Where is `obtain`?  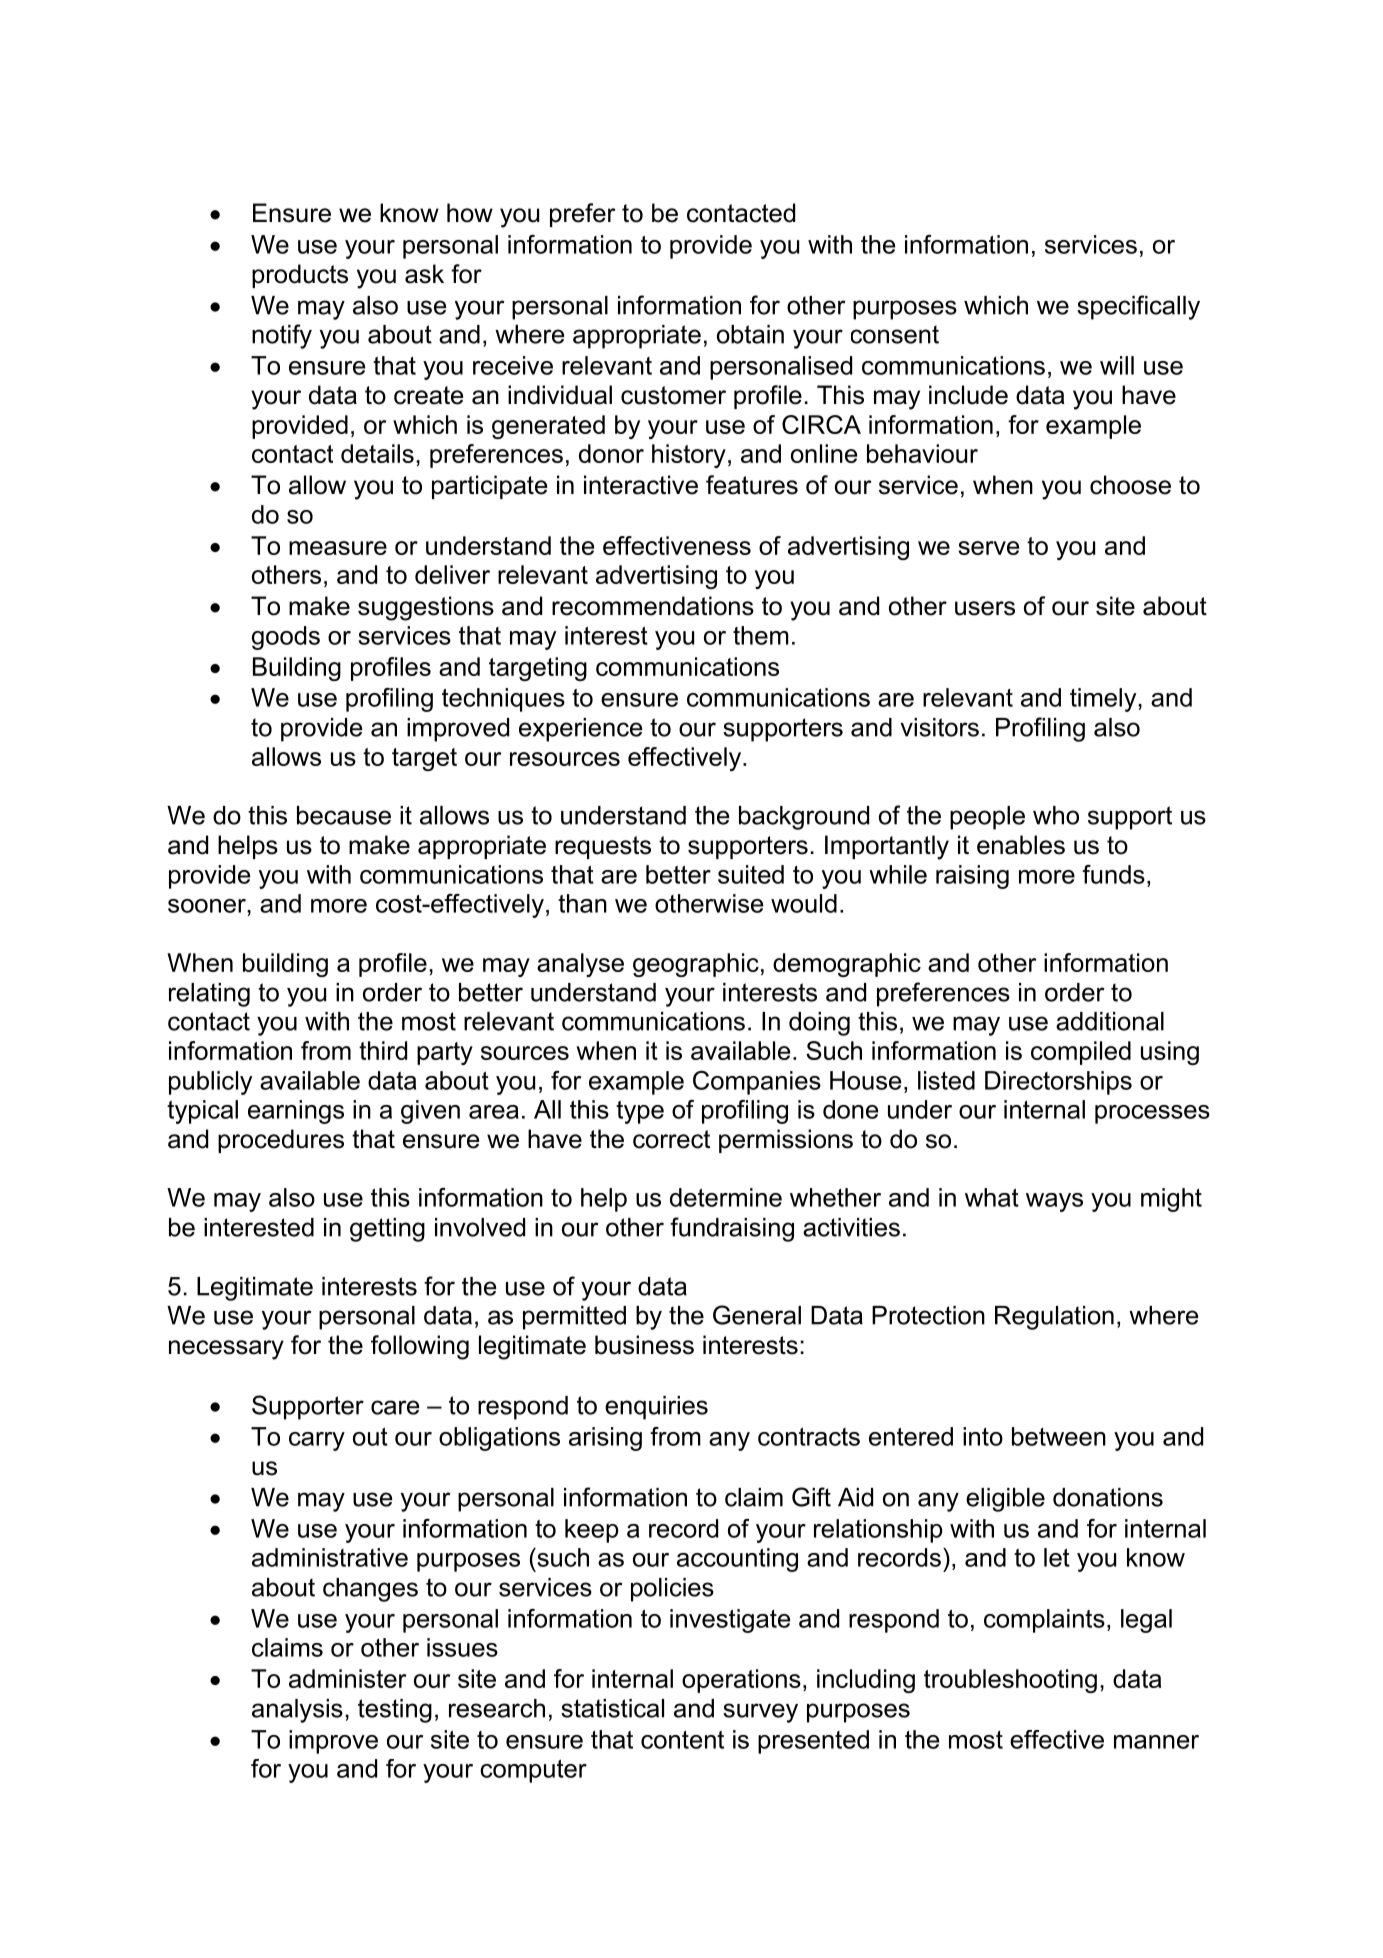 obtain is located at coordinates (750, 334).
